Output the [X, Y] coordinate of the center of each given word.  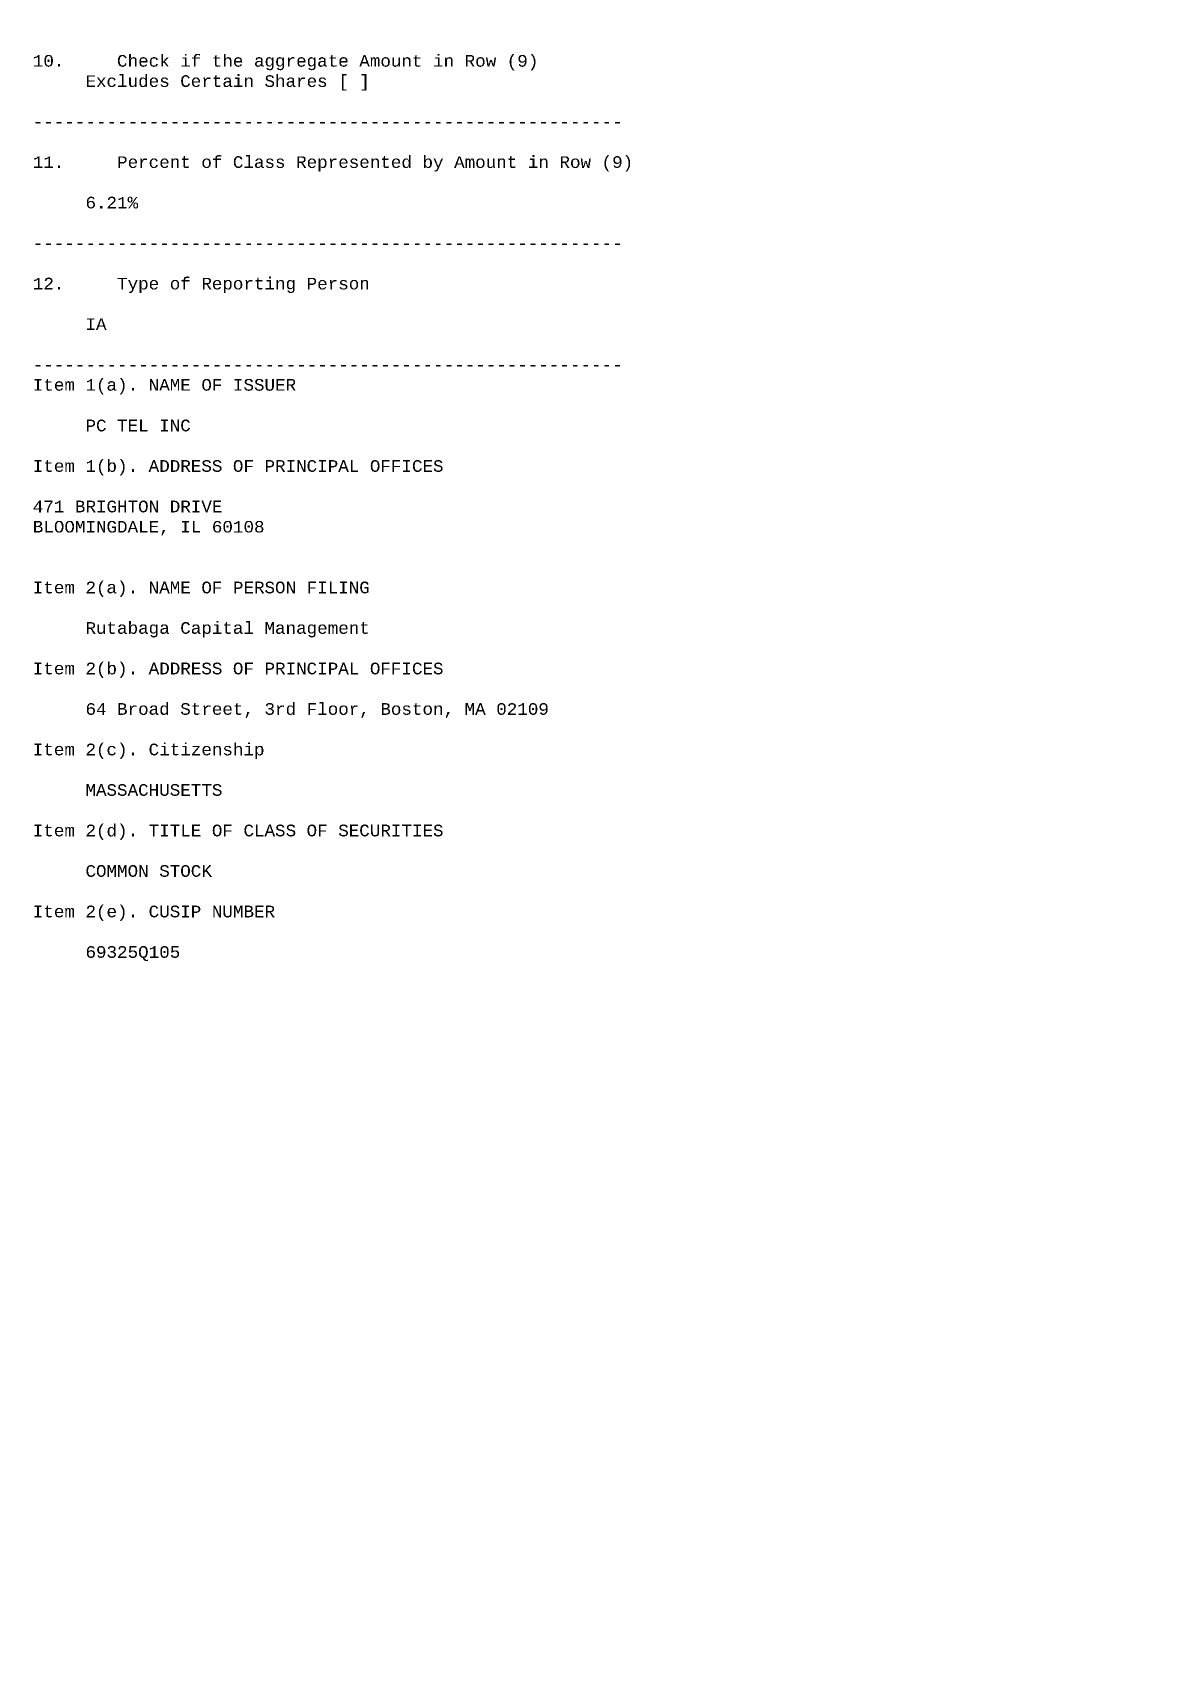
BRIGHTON [117, 506]
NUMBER [244, 911]
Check [143, 60]
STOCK [186, 871]
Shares [295, 80]
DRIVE [196, 506]
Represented [354, 163]
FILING [338, 587]
